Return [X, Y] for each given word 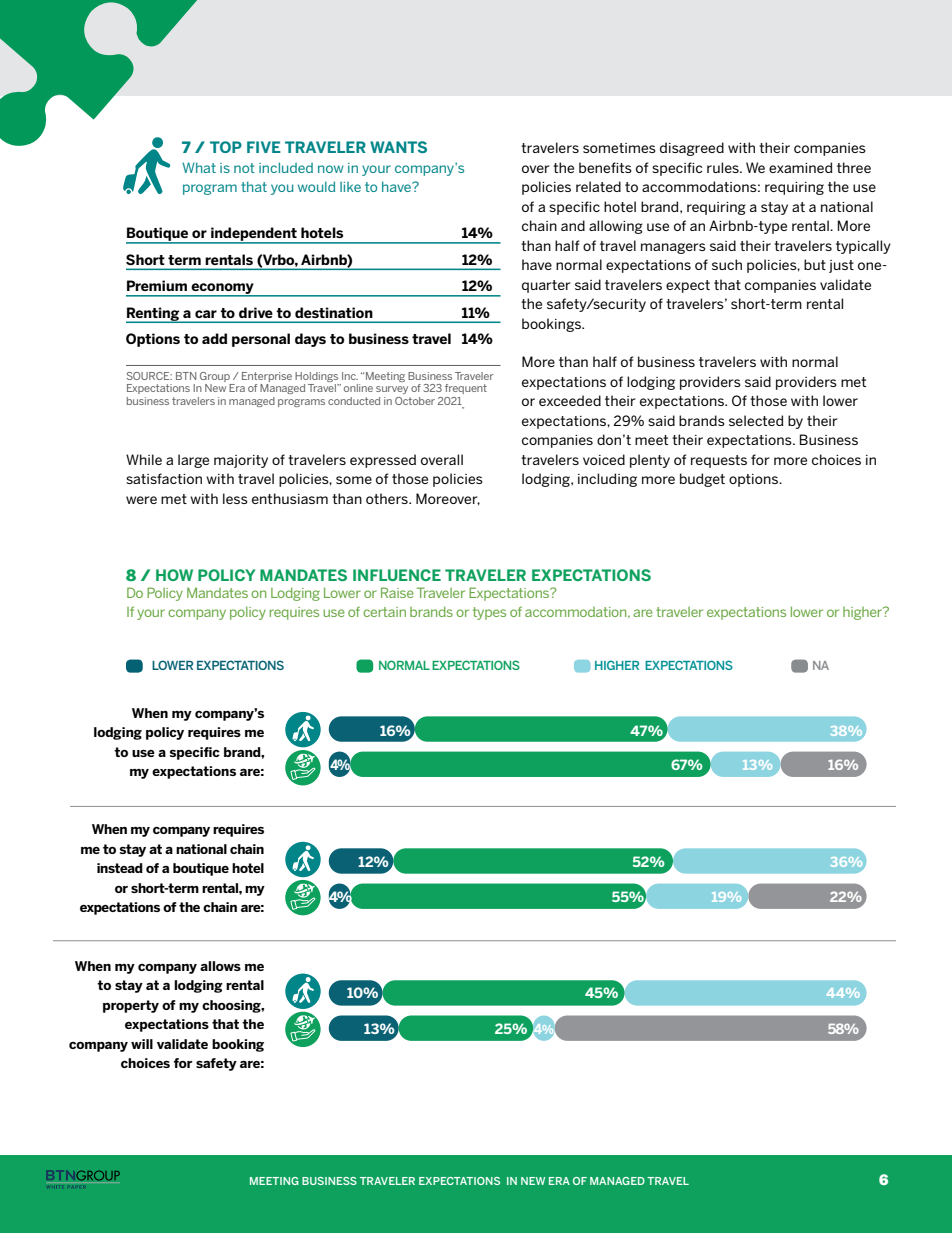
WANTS [398, 147]
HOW [174, 575]
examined [801, 167]
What [199, 167]
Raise [397, 592]
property [131, 1006]
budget [702, 480]
